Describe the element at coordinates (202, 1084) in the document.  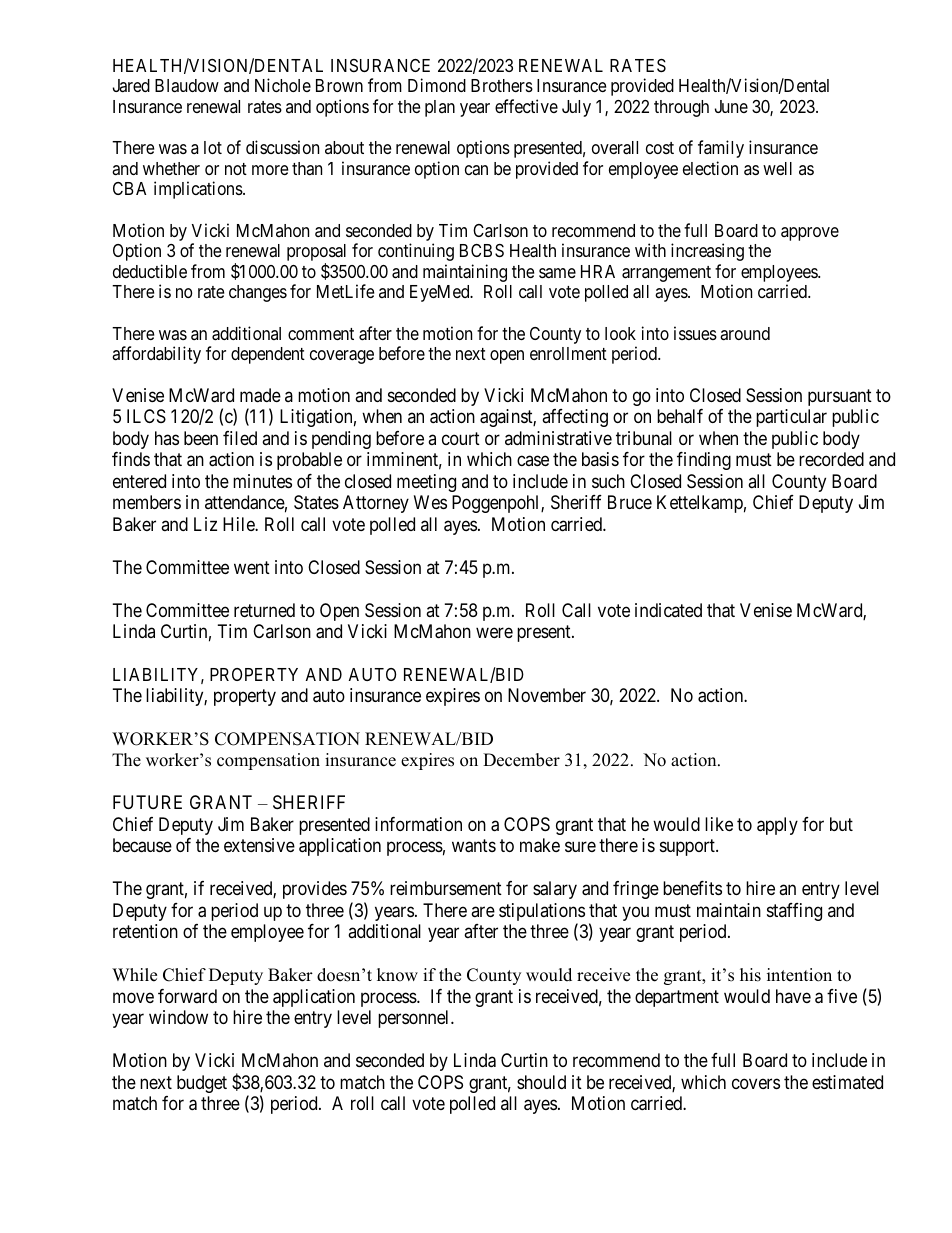
I see `budget` at that location.
